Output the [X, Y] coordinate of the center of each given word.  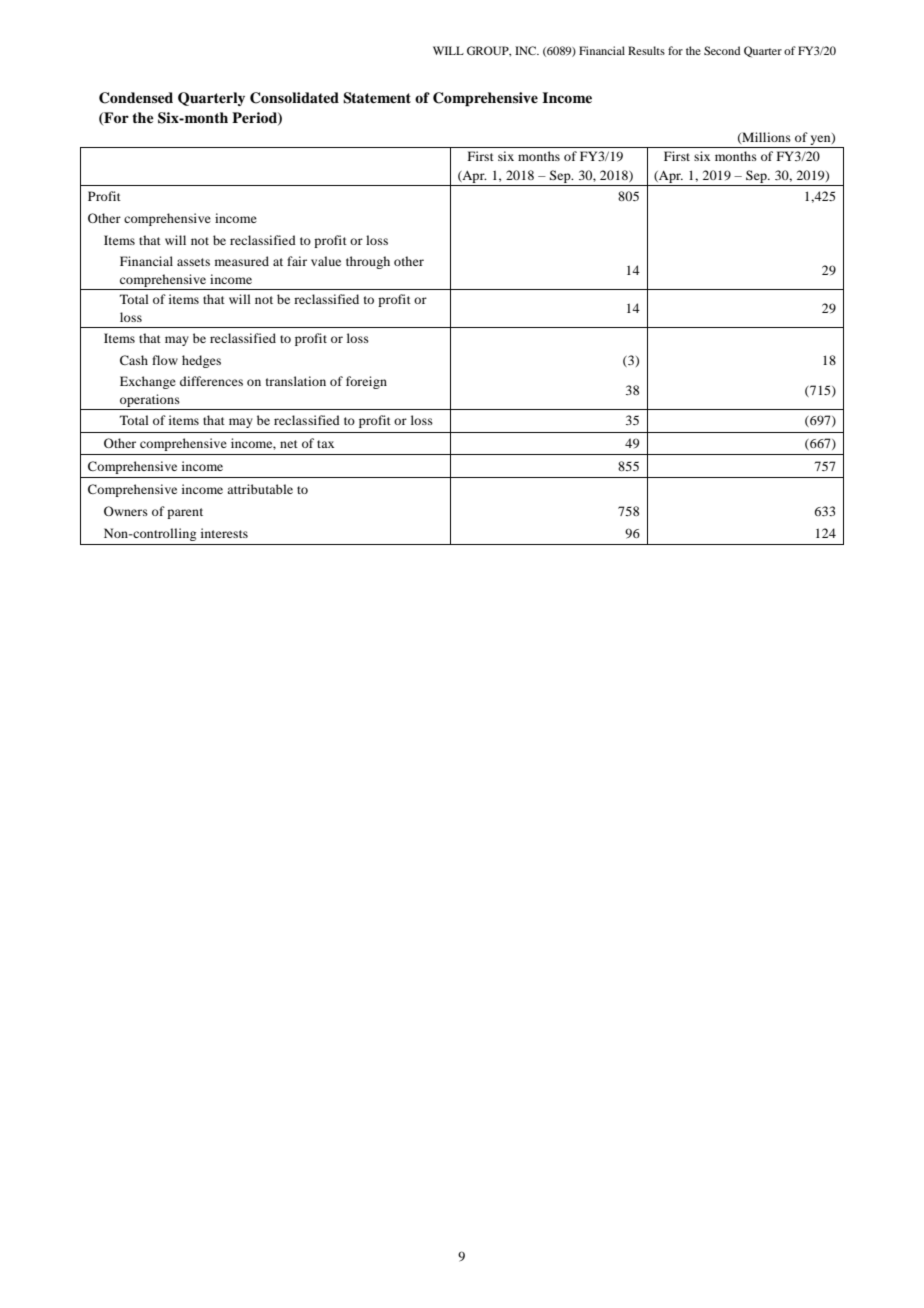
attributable [260, 489]
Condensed [136, 98]
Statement [377, 98]
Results [646, 50]
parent [185, 513]
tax [325, 444]
